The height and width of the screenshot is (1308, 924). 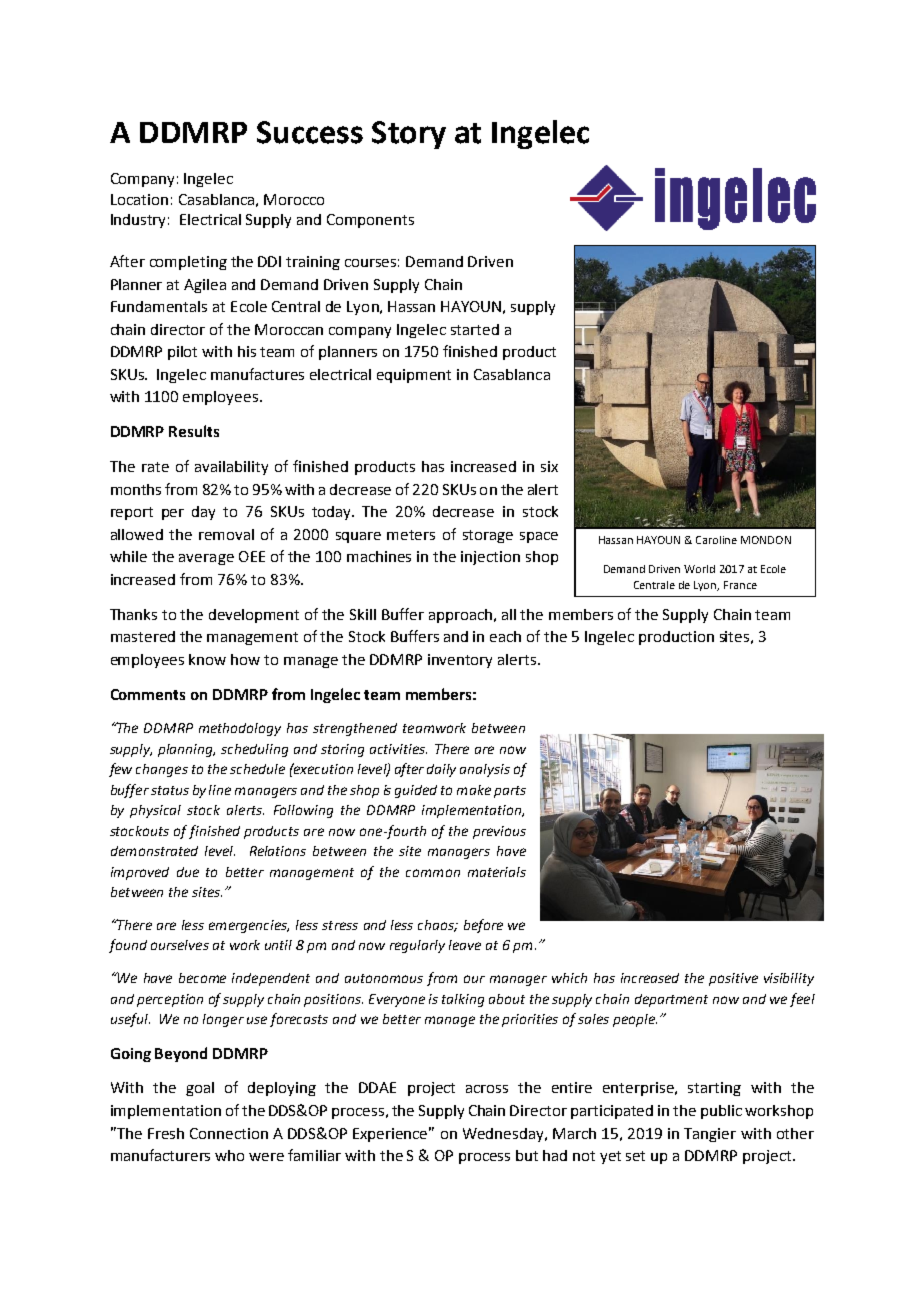 What do you see at coordinates (475, 329) in the screenshot?
I see `started` at bounding box center [475, 329].
